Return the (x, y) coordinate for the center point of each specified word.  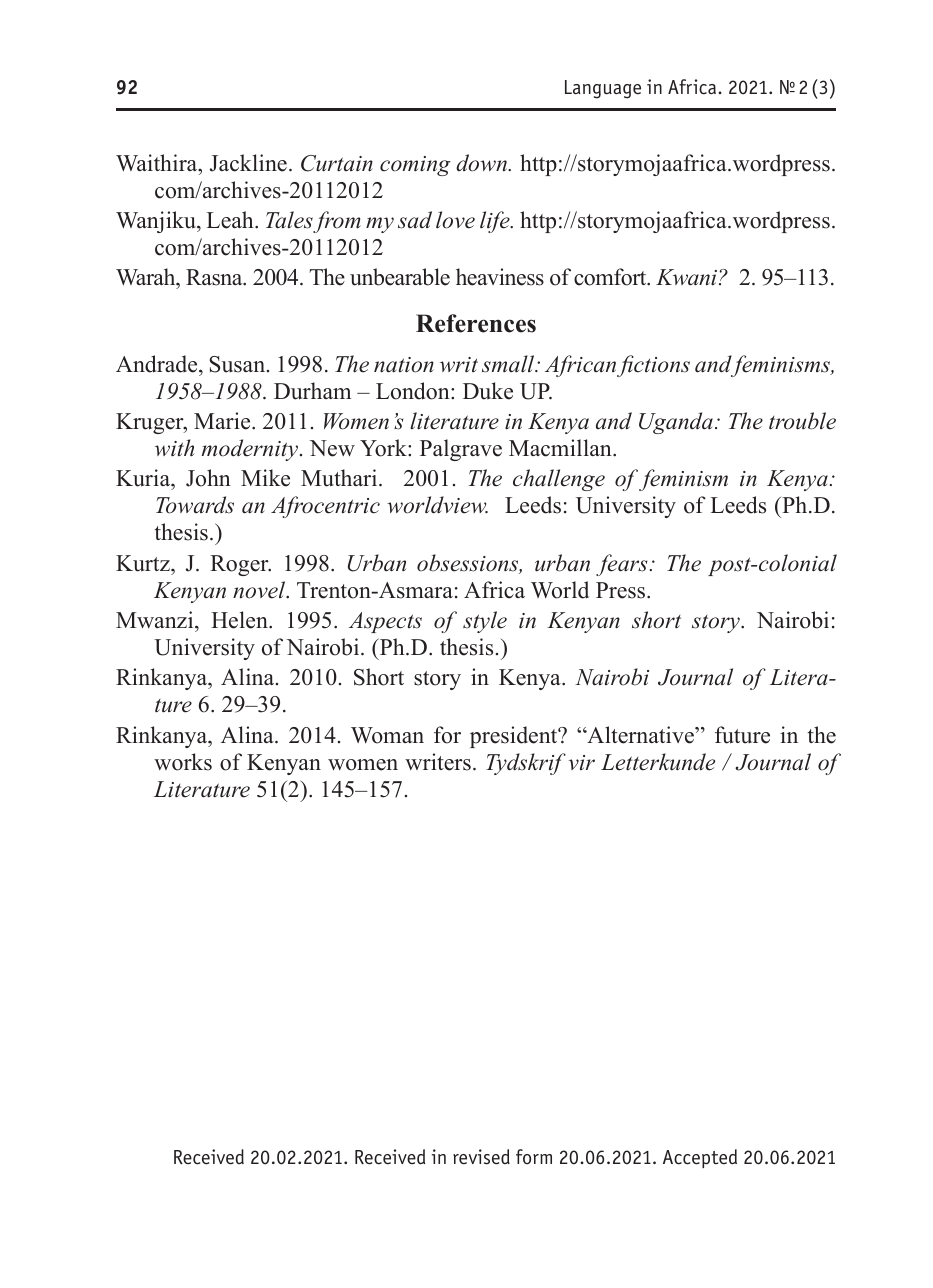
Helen (240, 620)
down (482, 163)
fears (621, 565)
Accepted (700, 1158)
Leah (231, 220)
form (534, 1156)
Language (603, 89)
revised (481, 1157)
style (485, 622)
